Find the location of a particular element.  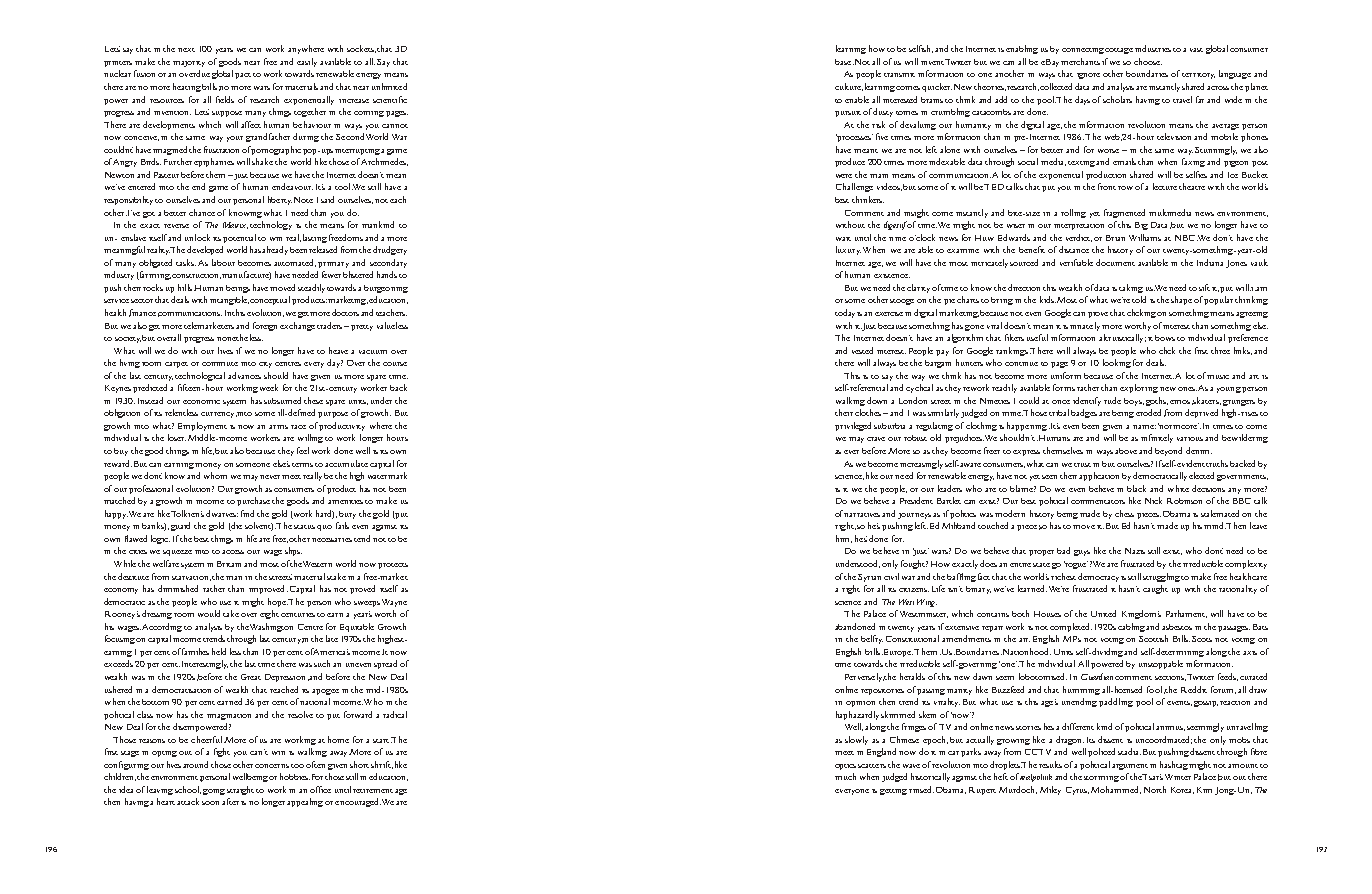

easily is located at coordinates (307, 62).
